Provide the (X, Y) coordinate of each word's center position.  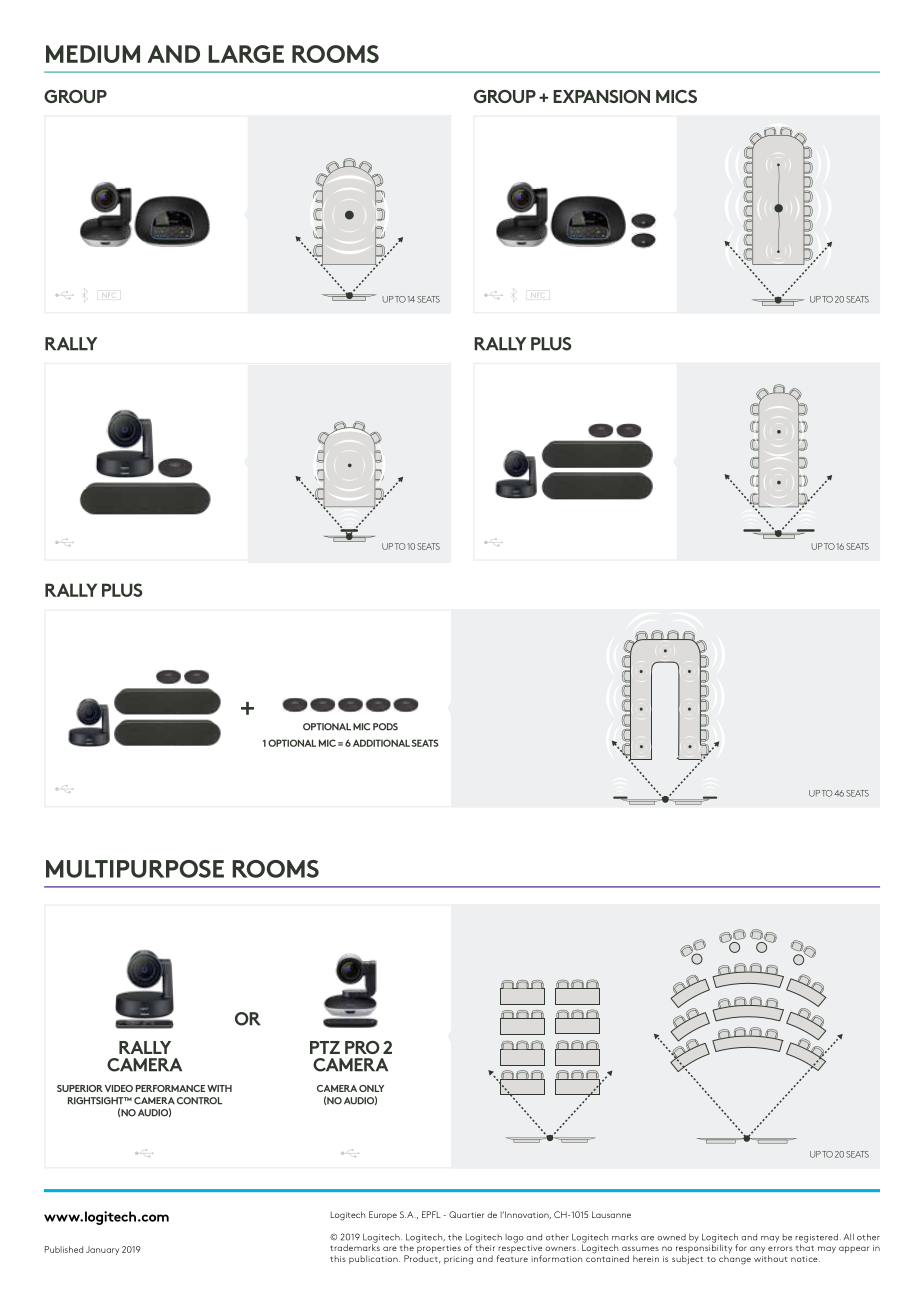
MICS (676, 96)
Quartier (466, 1214)
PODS (385, 727)
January (102, 1250)
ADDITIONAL (381, 743)
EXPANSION (601, 96)
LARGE (246, 54)
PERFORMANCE (170, 1088)
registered (816, 1239)
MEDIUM (93, 54)
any (757, 1249)
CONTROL (199, 1101)
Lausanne (611, 1214)
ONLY (371, 1088)
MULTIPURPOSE (135, 869)
